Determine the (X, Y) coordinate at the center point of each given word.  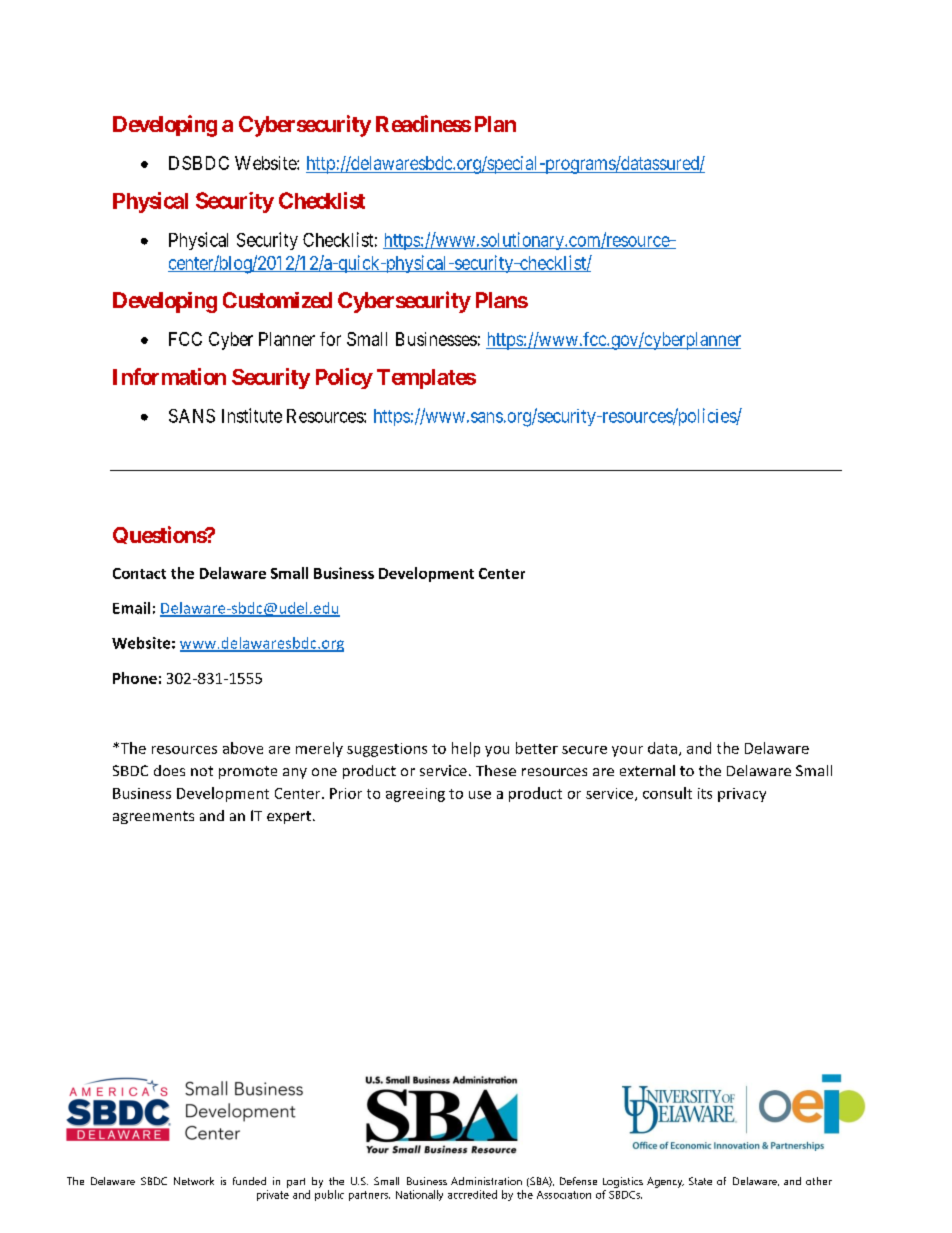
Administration (486, 1181)
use (480, 795)
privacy (742, 795)
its (705, 793)
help (466, 749)
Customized (277, 300)
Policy (344, 378)
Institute (252, 415)
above (243, 748)
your (627, 751)
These (496, 770)
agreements (153, 817)
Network (194, 1181)
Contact (139, 573)
